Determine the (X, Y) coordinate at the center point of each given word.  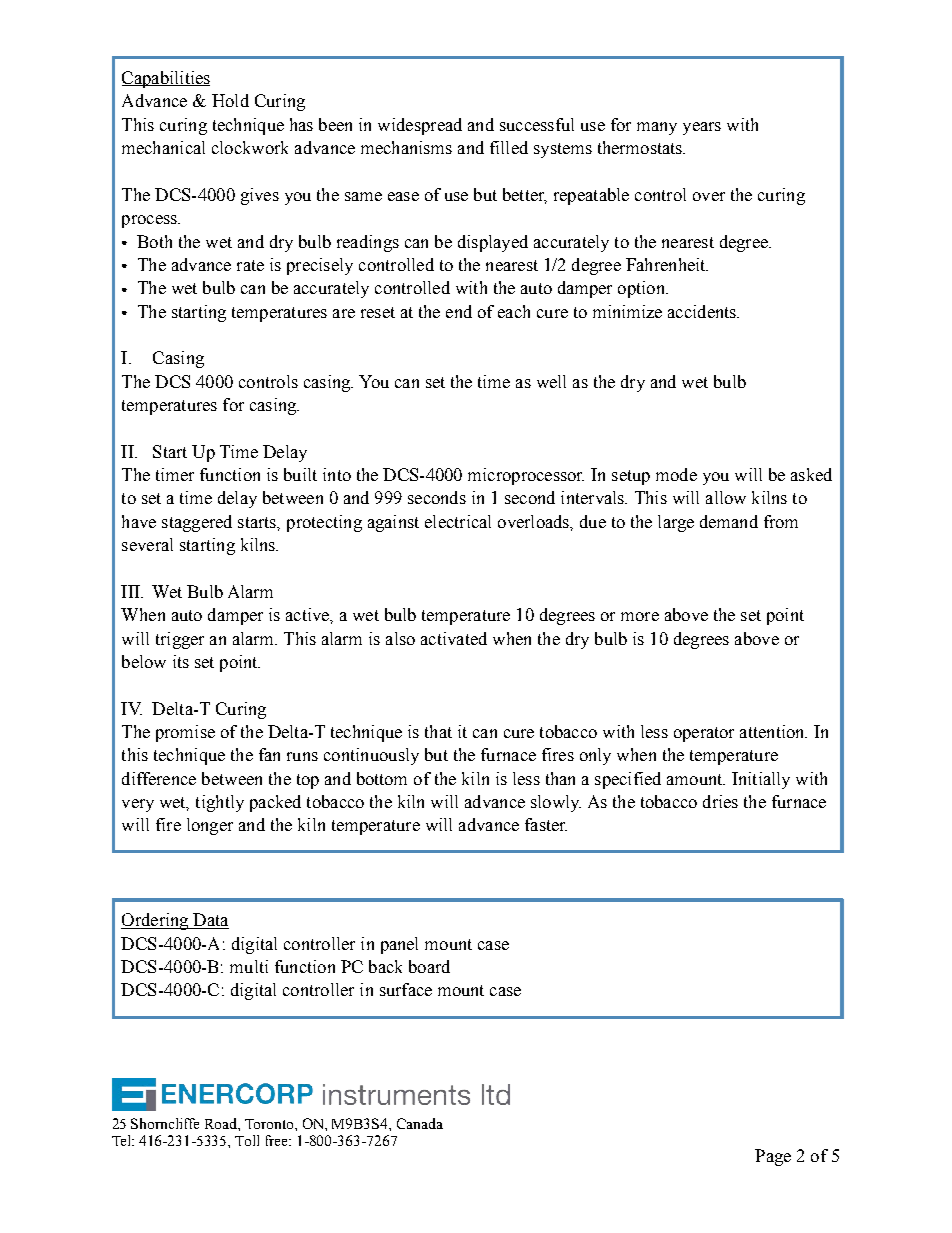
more (640, 616)
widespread (420, 126)
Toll (247, 1140)
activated (454, 638)
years (702, 128)
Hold (230, 100)
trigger (180, 640)
